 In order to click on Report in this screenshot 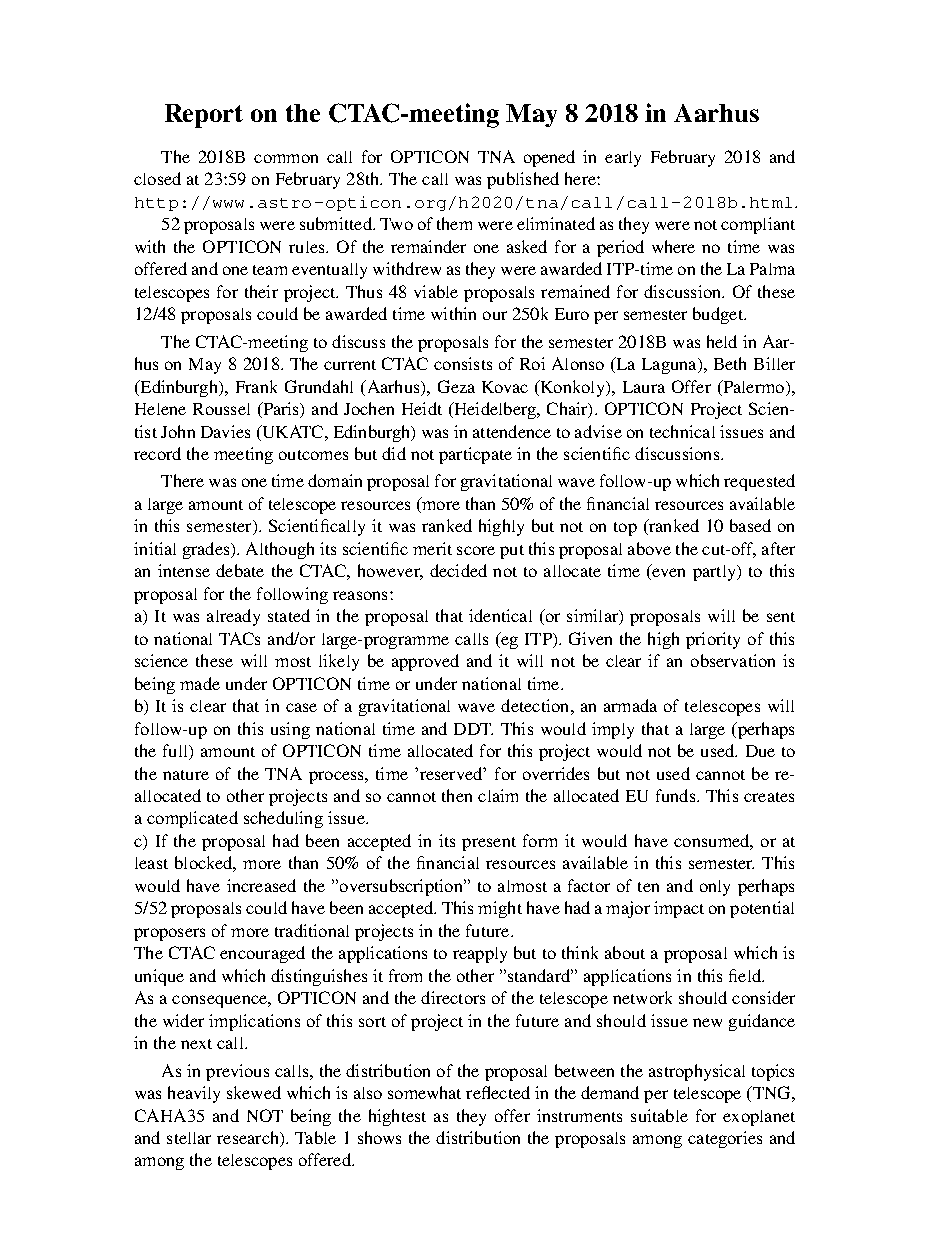, I will do `click(204, 116)`.
